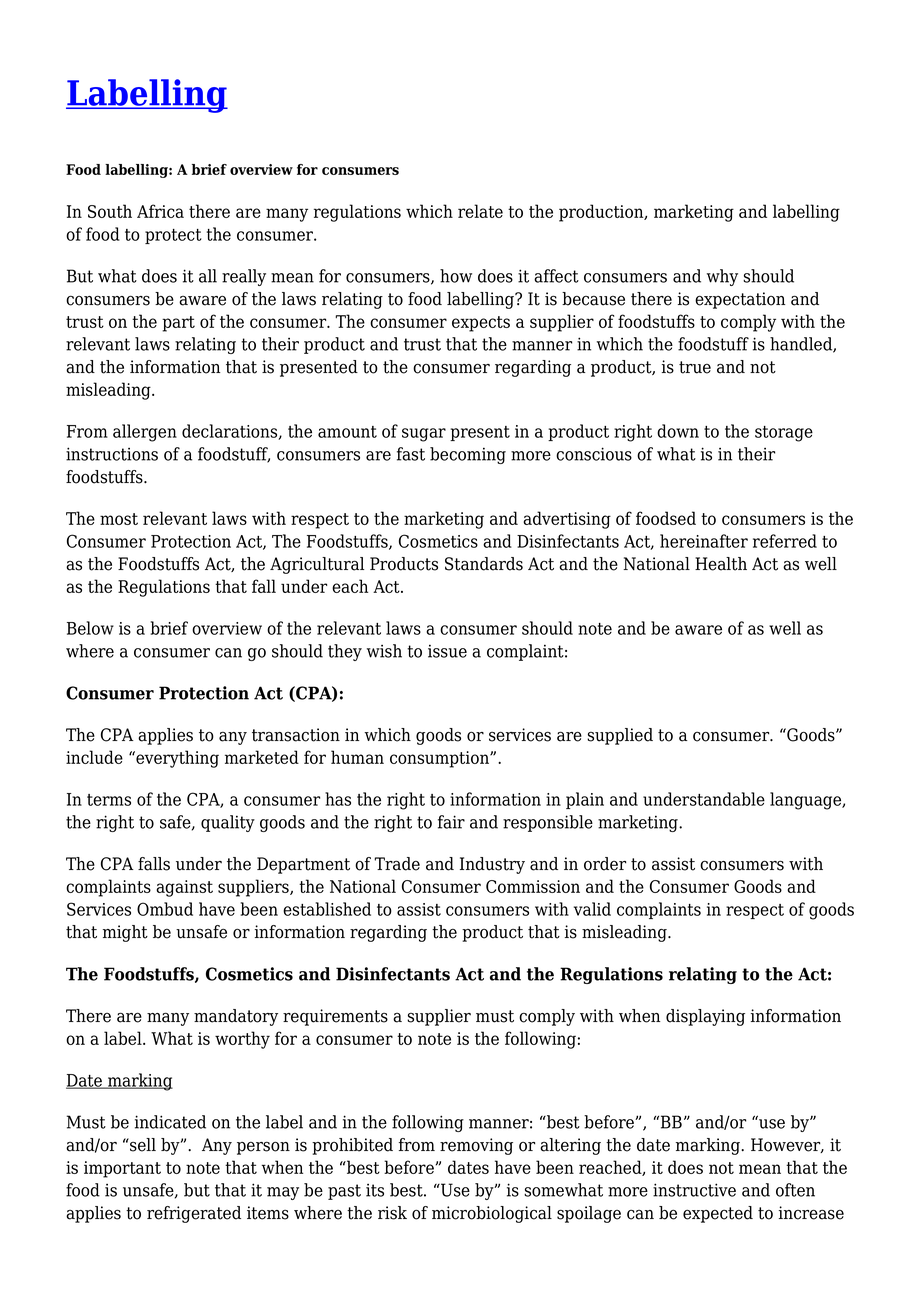 This image has height=1308, width=924. Describe the element at coordinates (440, 759) in the image. I see `consumption` at that location.
